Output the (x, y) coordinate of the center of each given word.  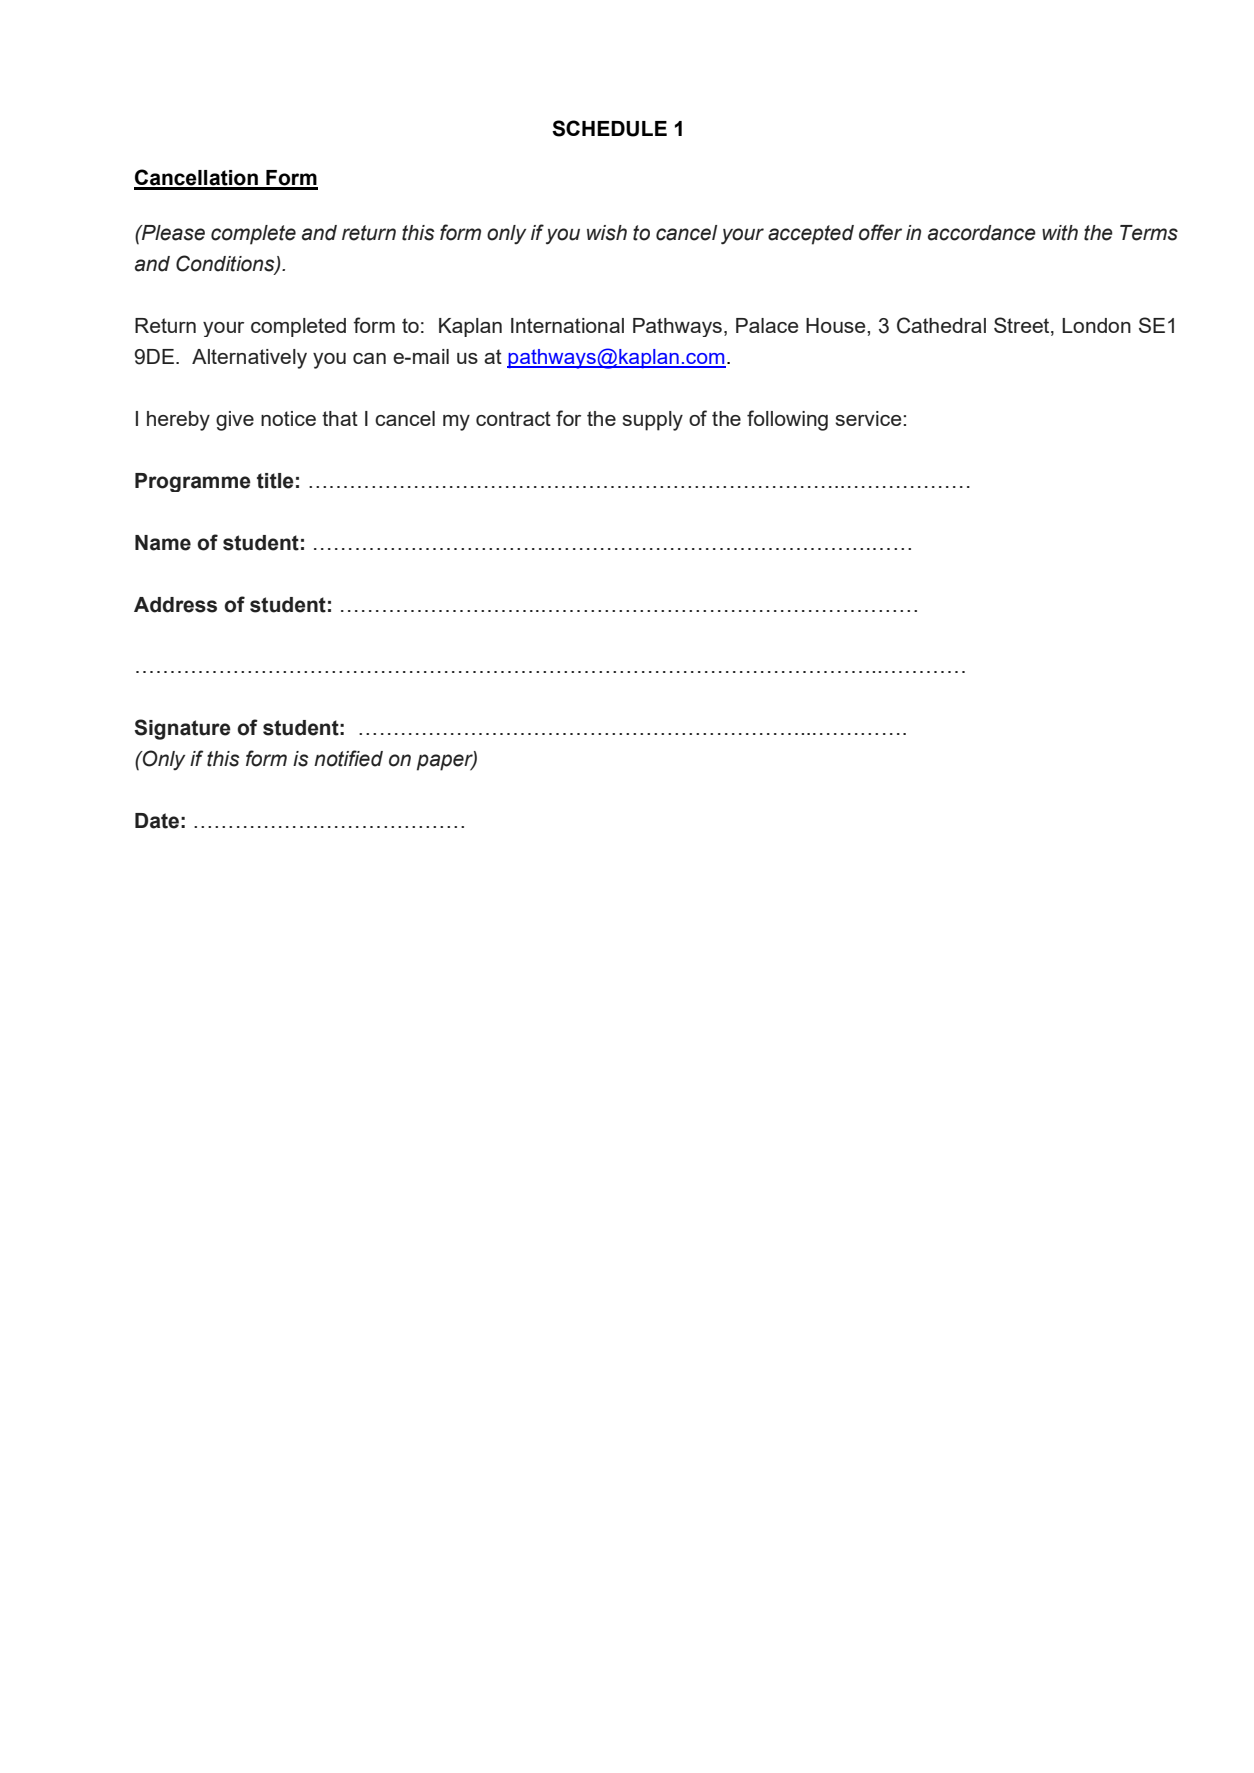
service (869, 418)
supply (652, 421)
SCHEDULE (609, 128)
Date (157, 821)
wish (607, 233)
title (275, 481)
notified (348, 758)
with (1060, 233)
